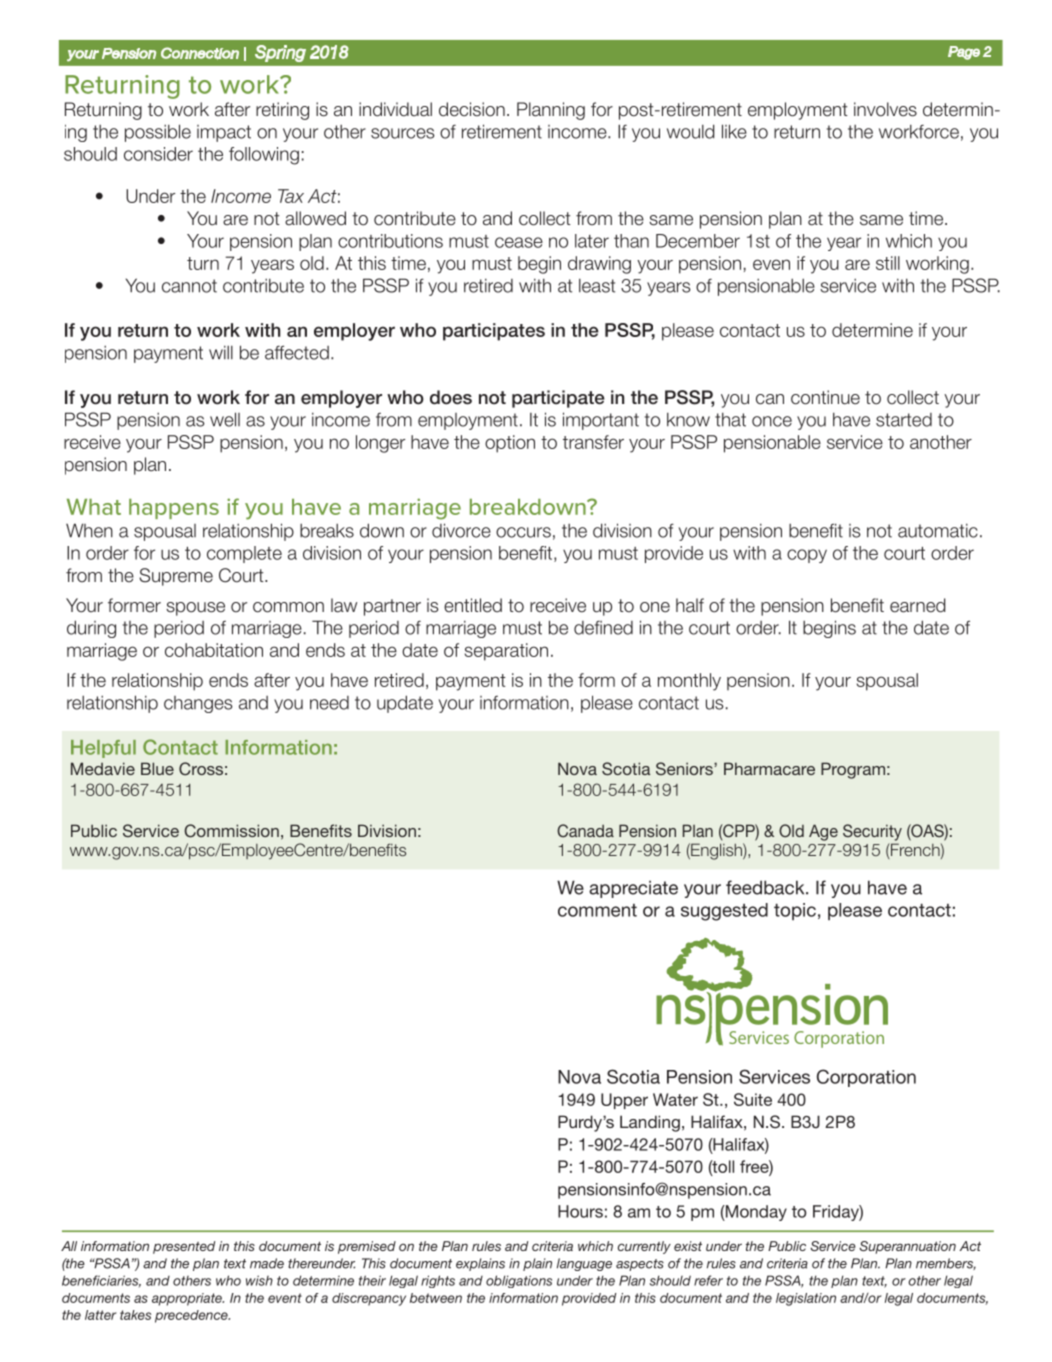 This page has width=1052, height=1362. Describe the element at coordinates (200, 53) in the page. I see `Connection` at that location.
